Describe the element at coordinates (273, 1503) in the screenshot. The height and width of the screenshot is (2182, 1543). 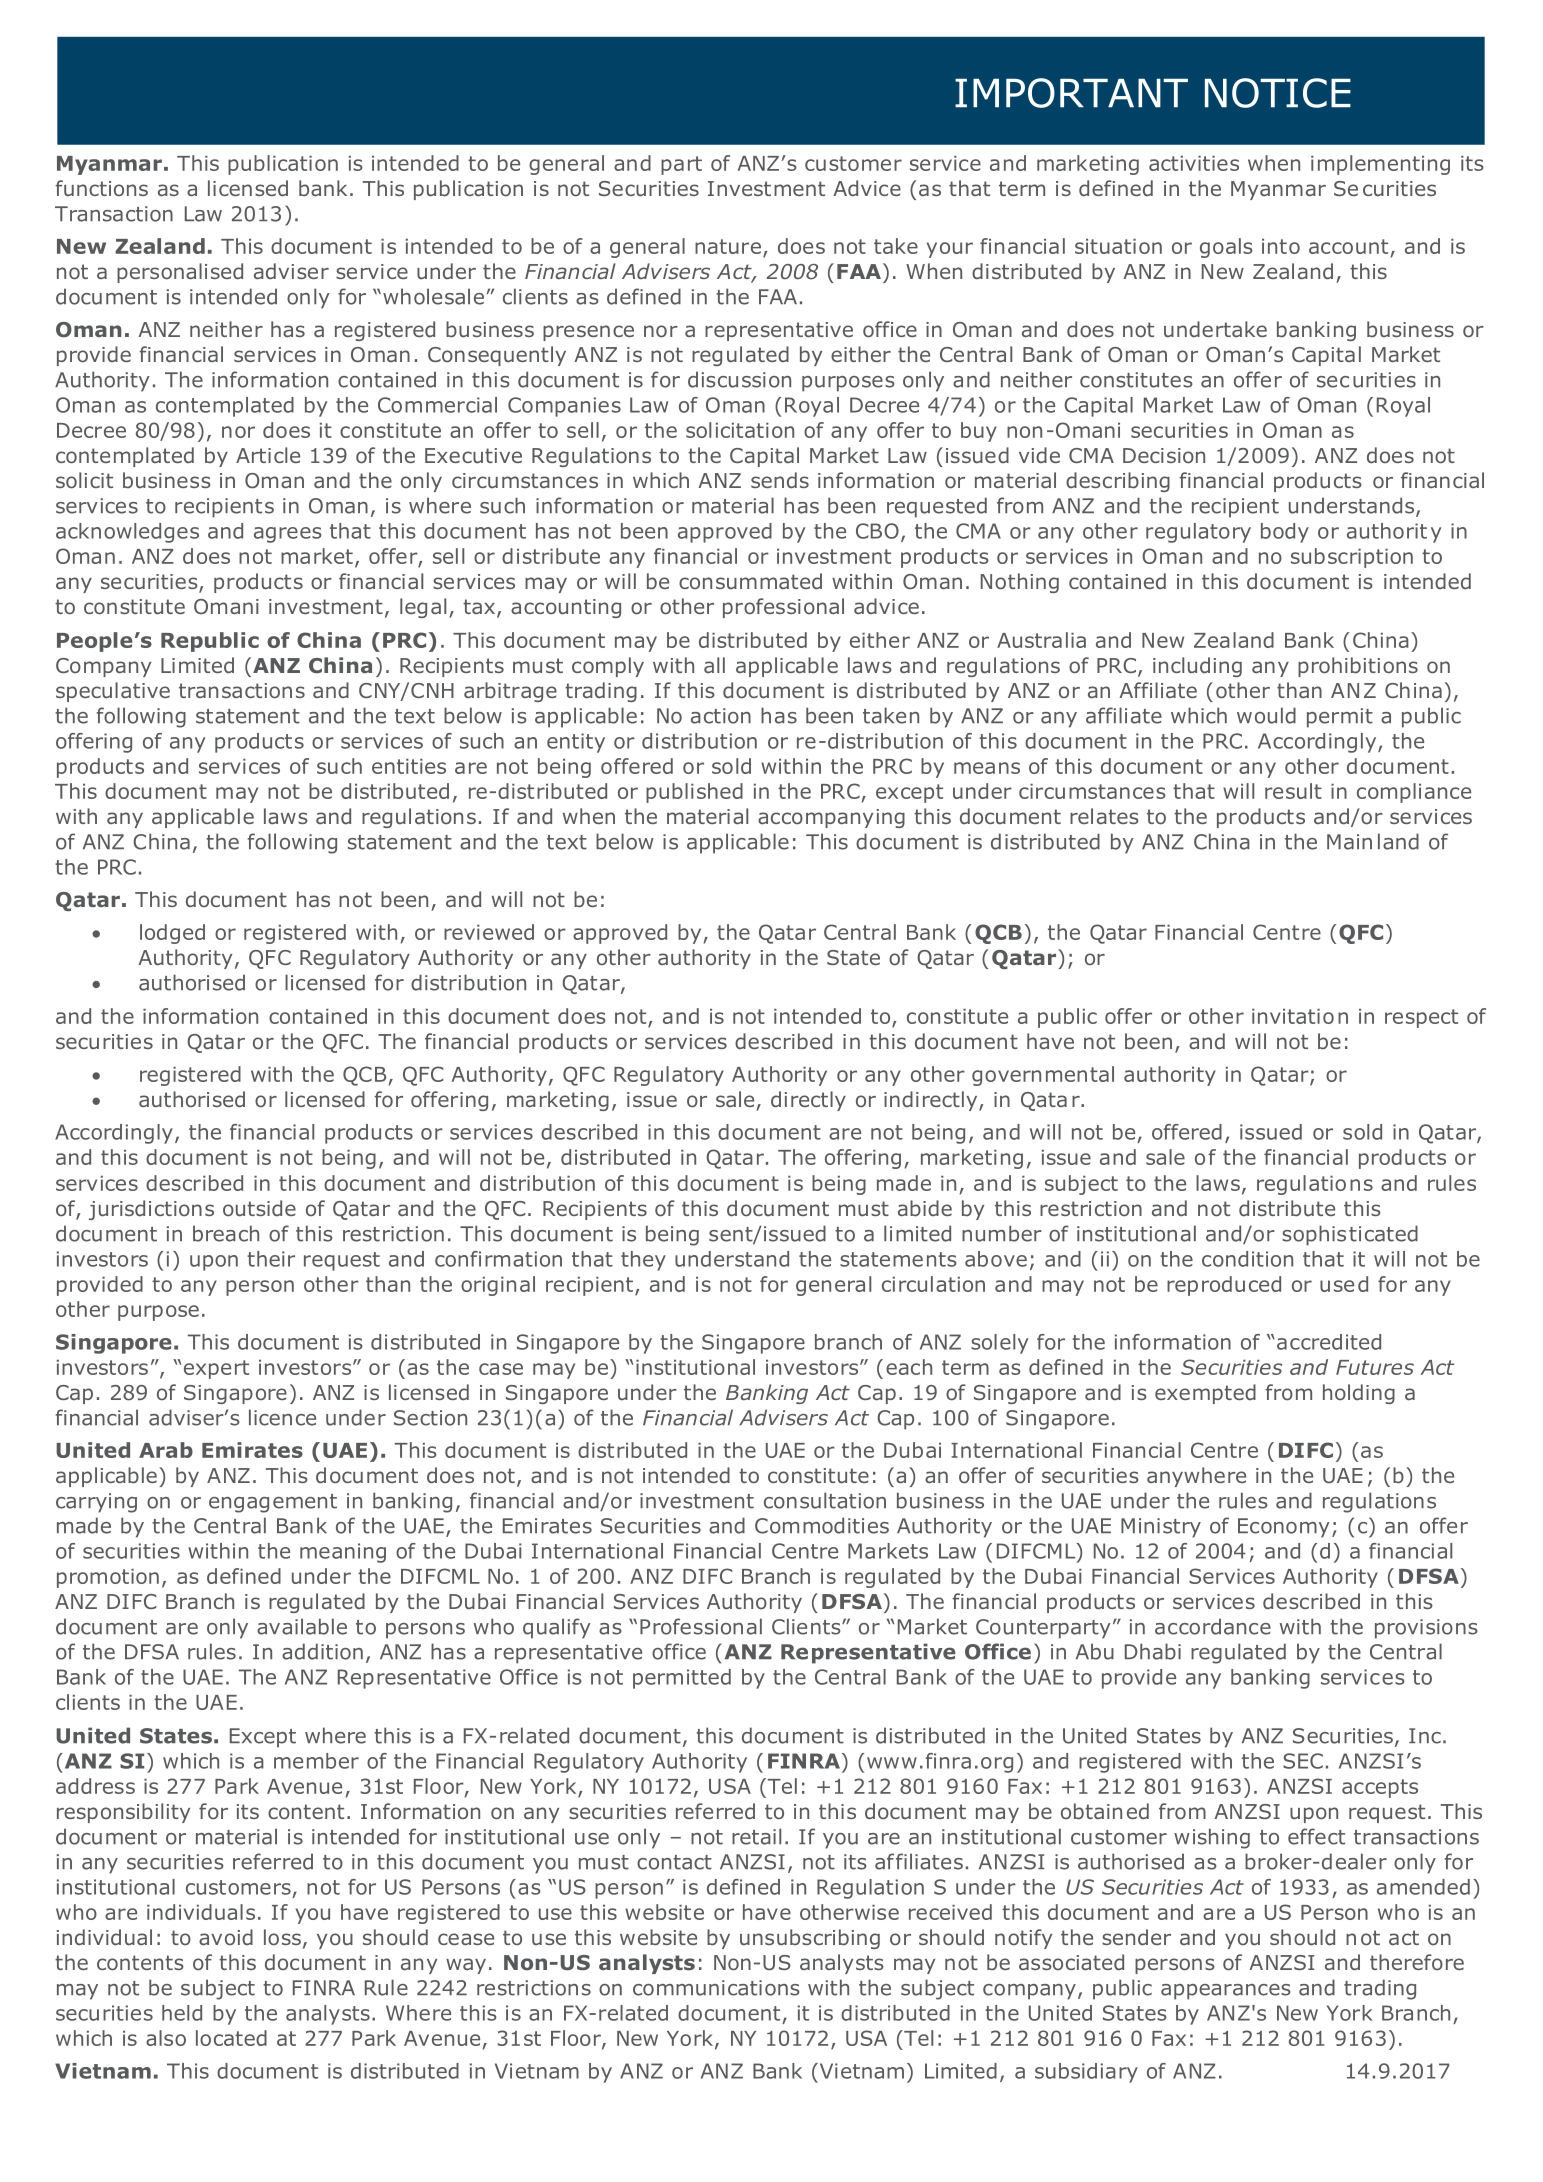
I see `engagement` at that location.
